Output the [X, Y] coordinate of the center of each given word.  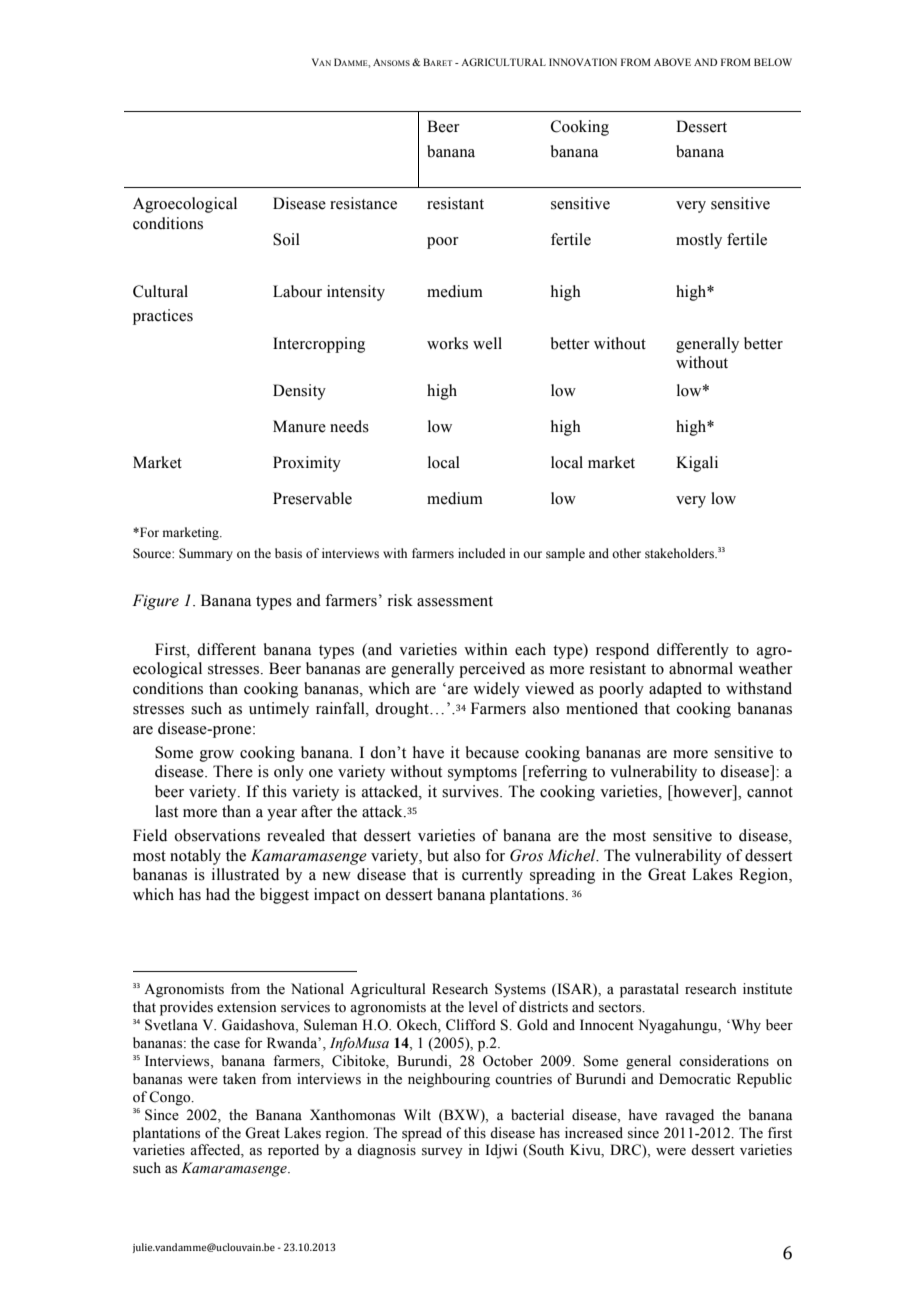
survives [471, 791]
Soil [286, 239]
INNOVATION [583, 62]
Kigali [697, 464]
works [447, 343]
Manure [299, 426]
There [233, 771]
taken [239, 1079]
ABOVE [672, 62]
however [703, 791]
